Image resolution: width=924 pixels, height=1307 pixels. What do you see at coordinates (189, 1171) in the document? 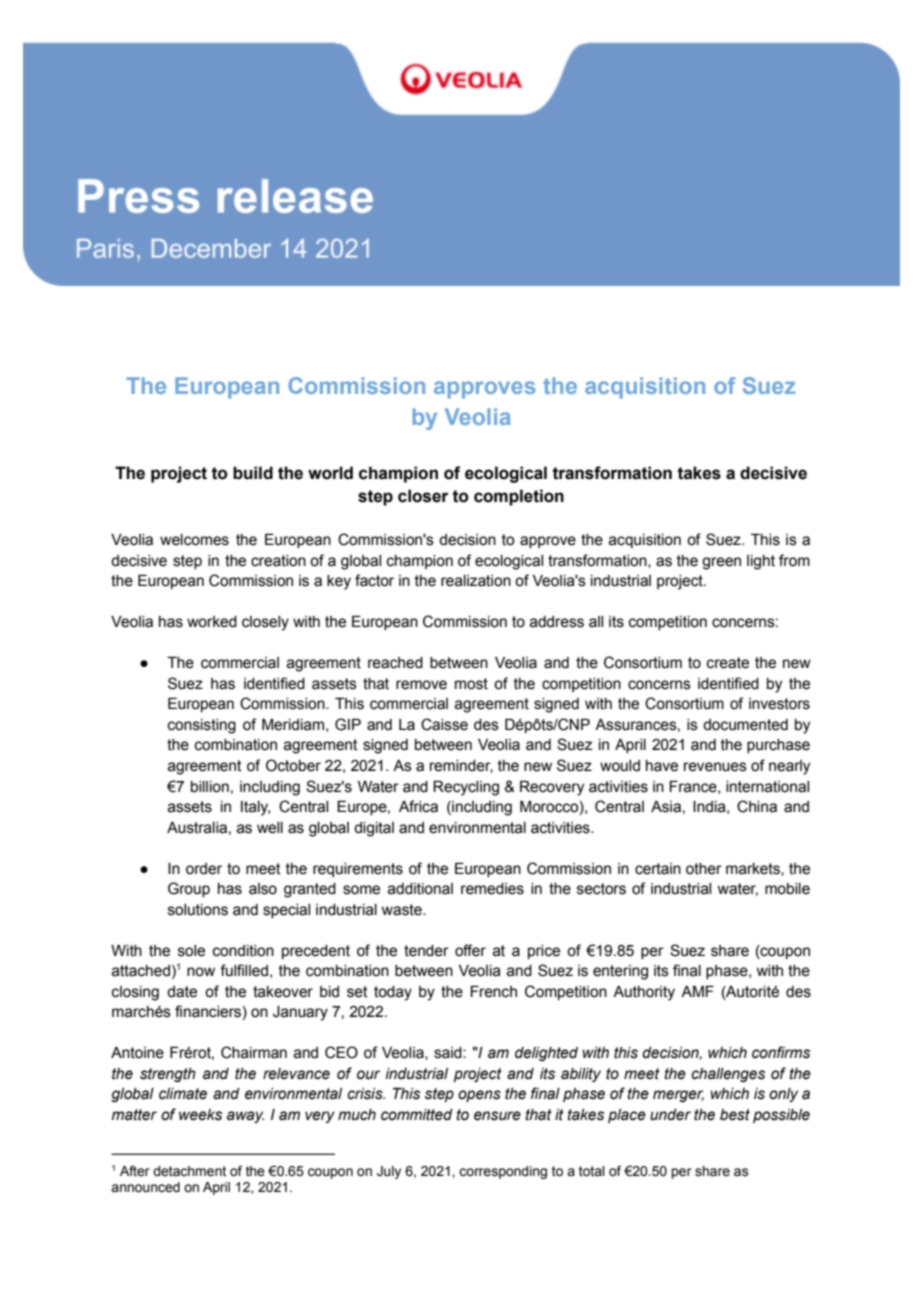
I see `detachment` at bounding box center [189, 1171].
